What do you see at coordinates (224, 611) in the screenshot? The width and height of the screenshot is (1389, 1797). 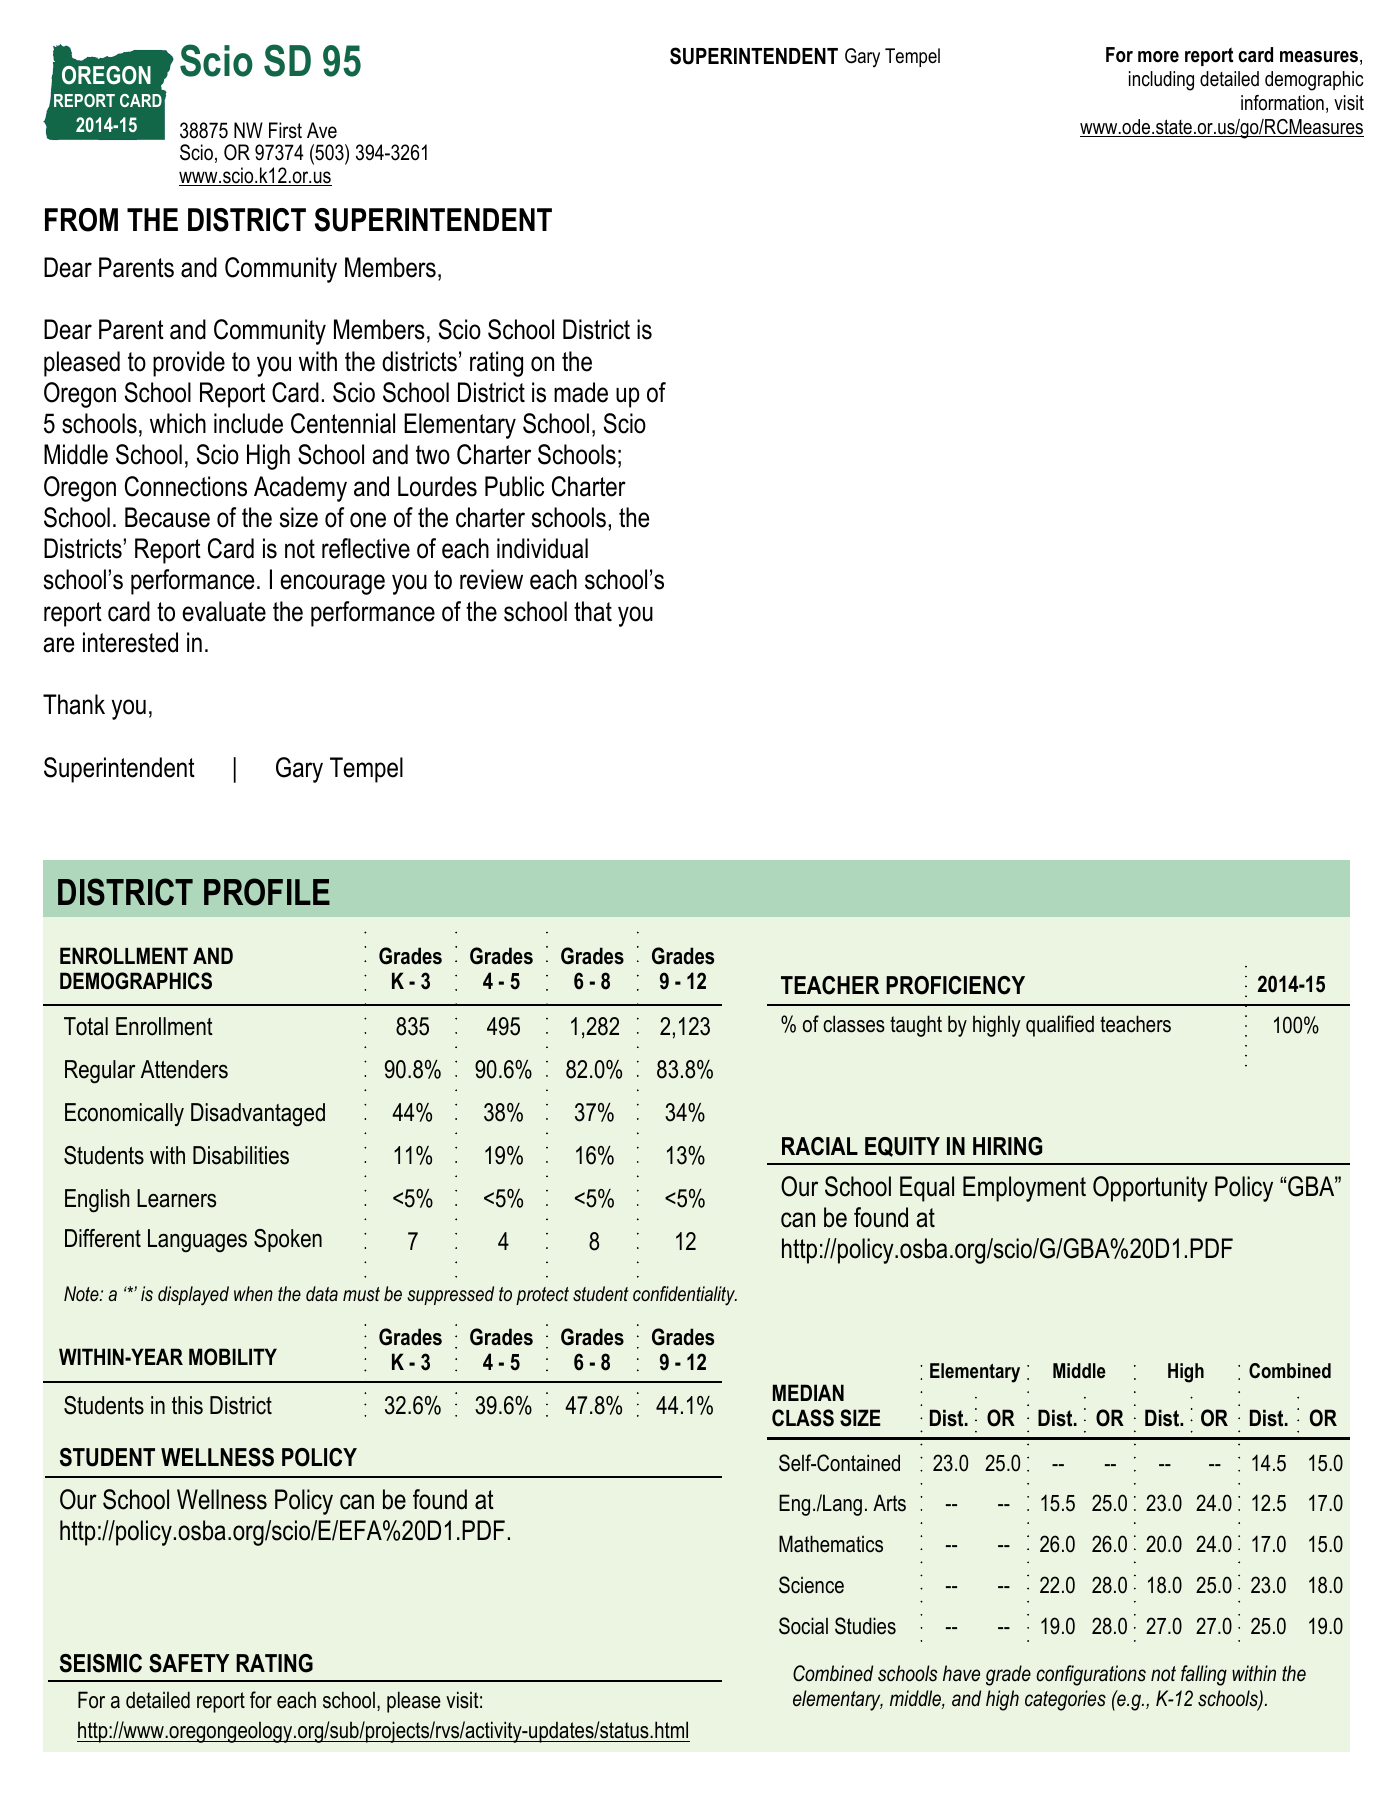 I see `evaluate` at bounding box center [224, 611].
